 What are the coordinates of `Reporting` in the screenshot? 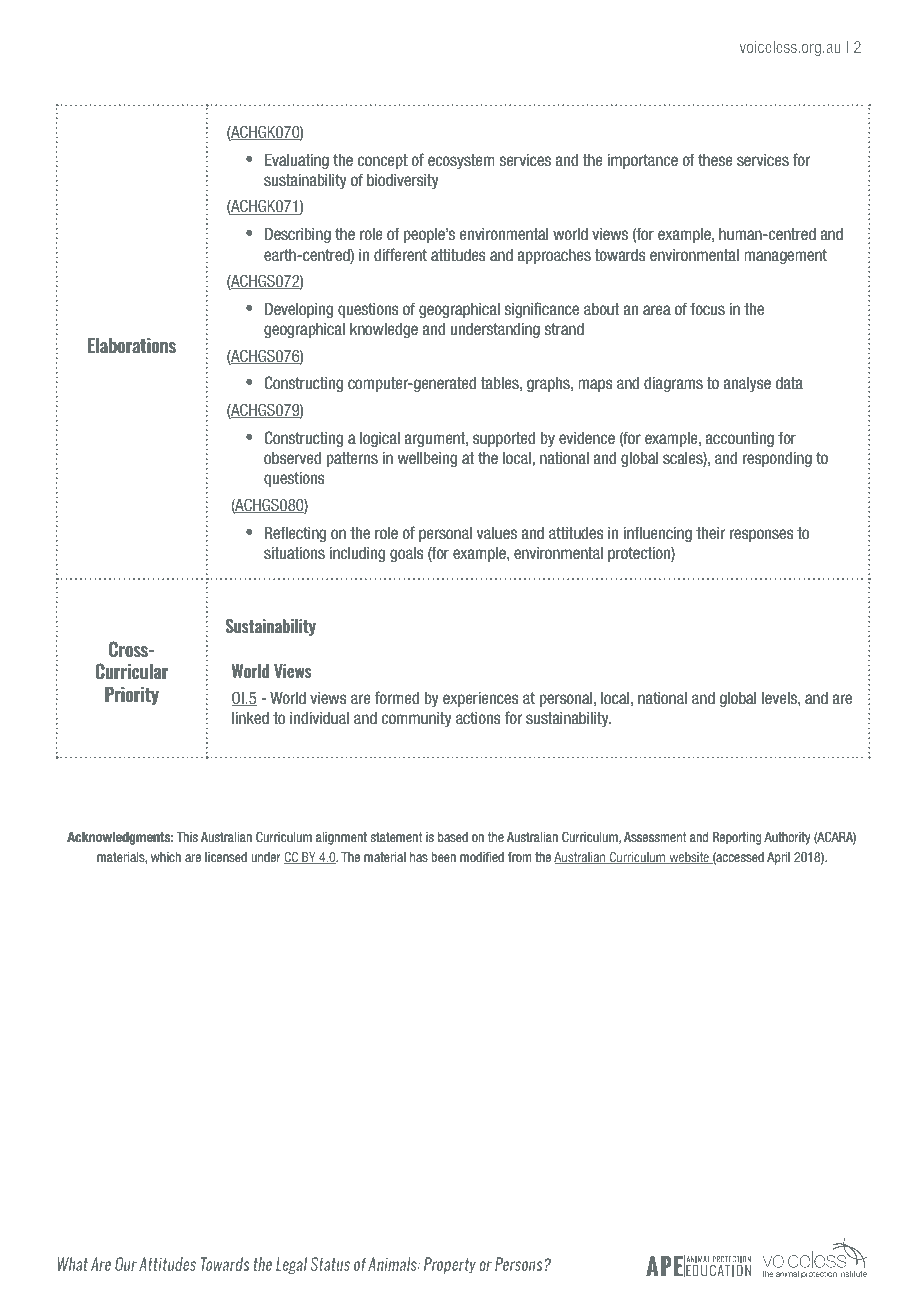 It's located at (737, 838).
